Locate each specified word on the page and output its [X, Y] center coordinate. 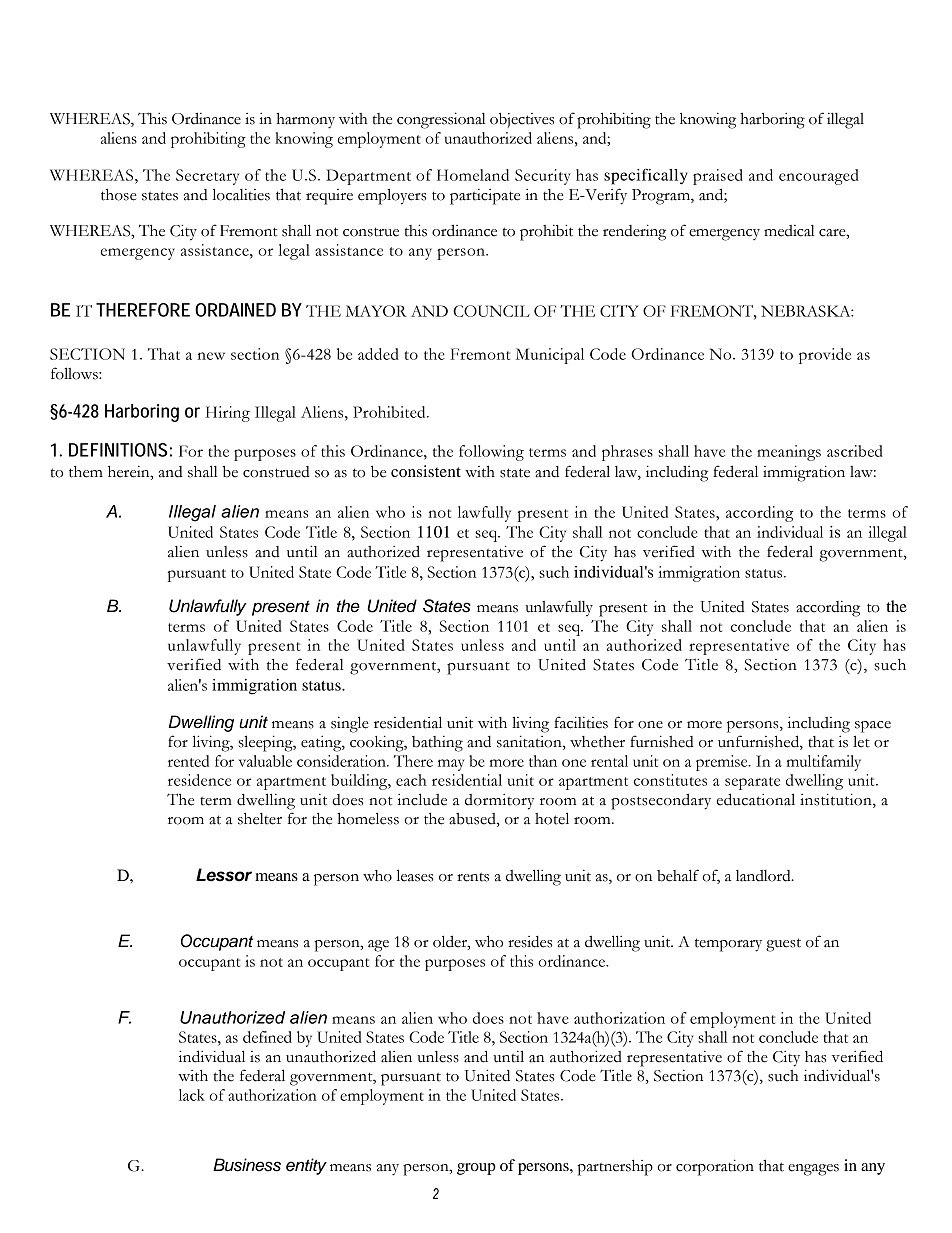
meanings [789, 453]
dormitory [499, 802]
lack [192, 1095]
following [491, 453]
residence [199, 780]
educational [756, 799]
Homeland [473, 175]
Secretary [207, 177]
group [476, 1169]
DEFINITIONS [118, 450]
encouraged [819, 177]
